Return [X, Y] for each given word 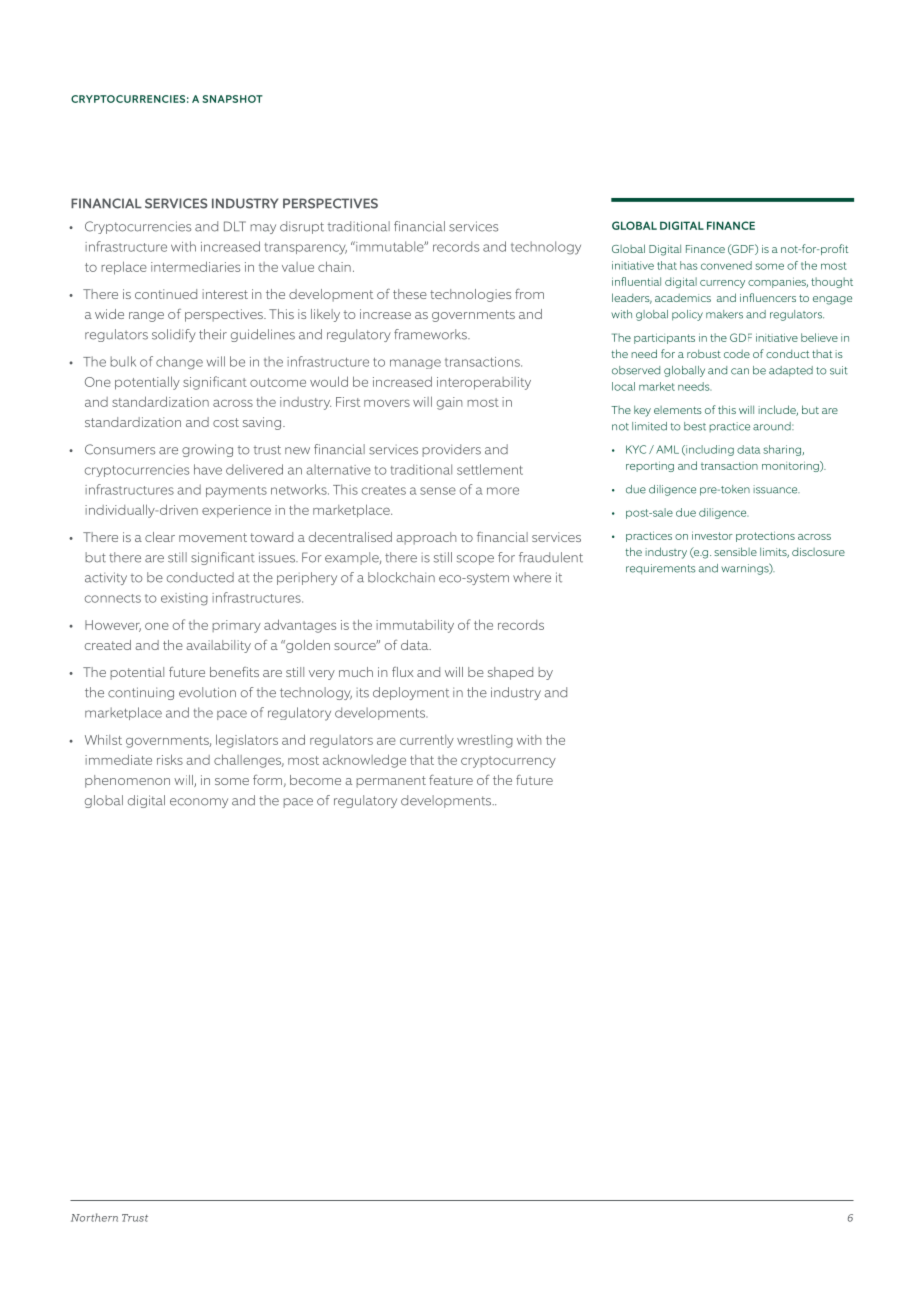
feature [451, 779]
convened [726, 265]
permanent [391, 782]
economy [199, 803]
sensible [735, 551]
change [179, 363]
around [773, 426]
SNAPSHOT [232, 99]
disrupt [302, 227]
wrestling [485, 741]
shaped [510, 673]
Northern [94, 1217]
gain [449, 403]
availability [218, 646]
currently [427, 741]
